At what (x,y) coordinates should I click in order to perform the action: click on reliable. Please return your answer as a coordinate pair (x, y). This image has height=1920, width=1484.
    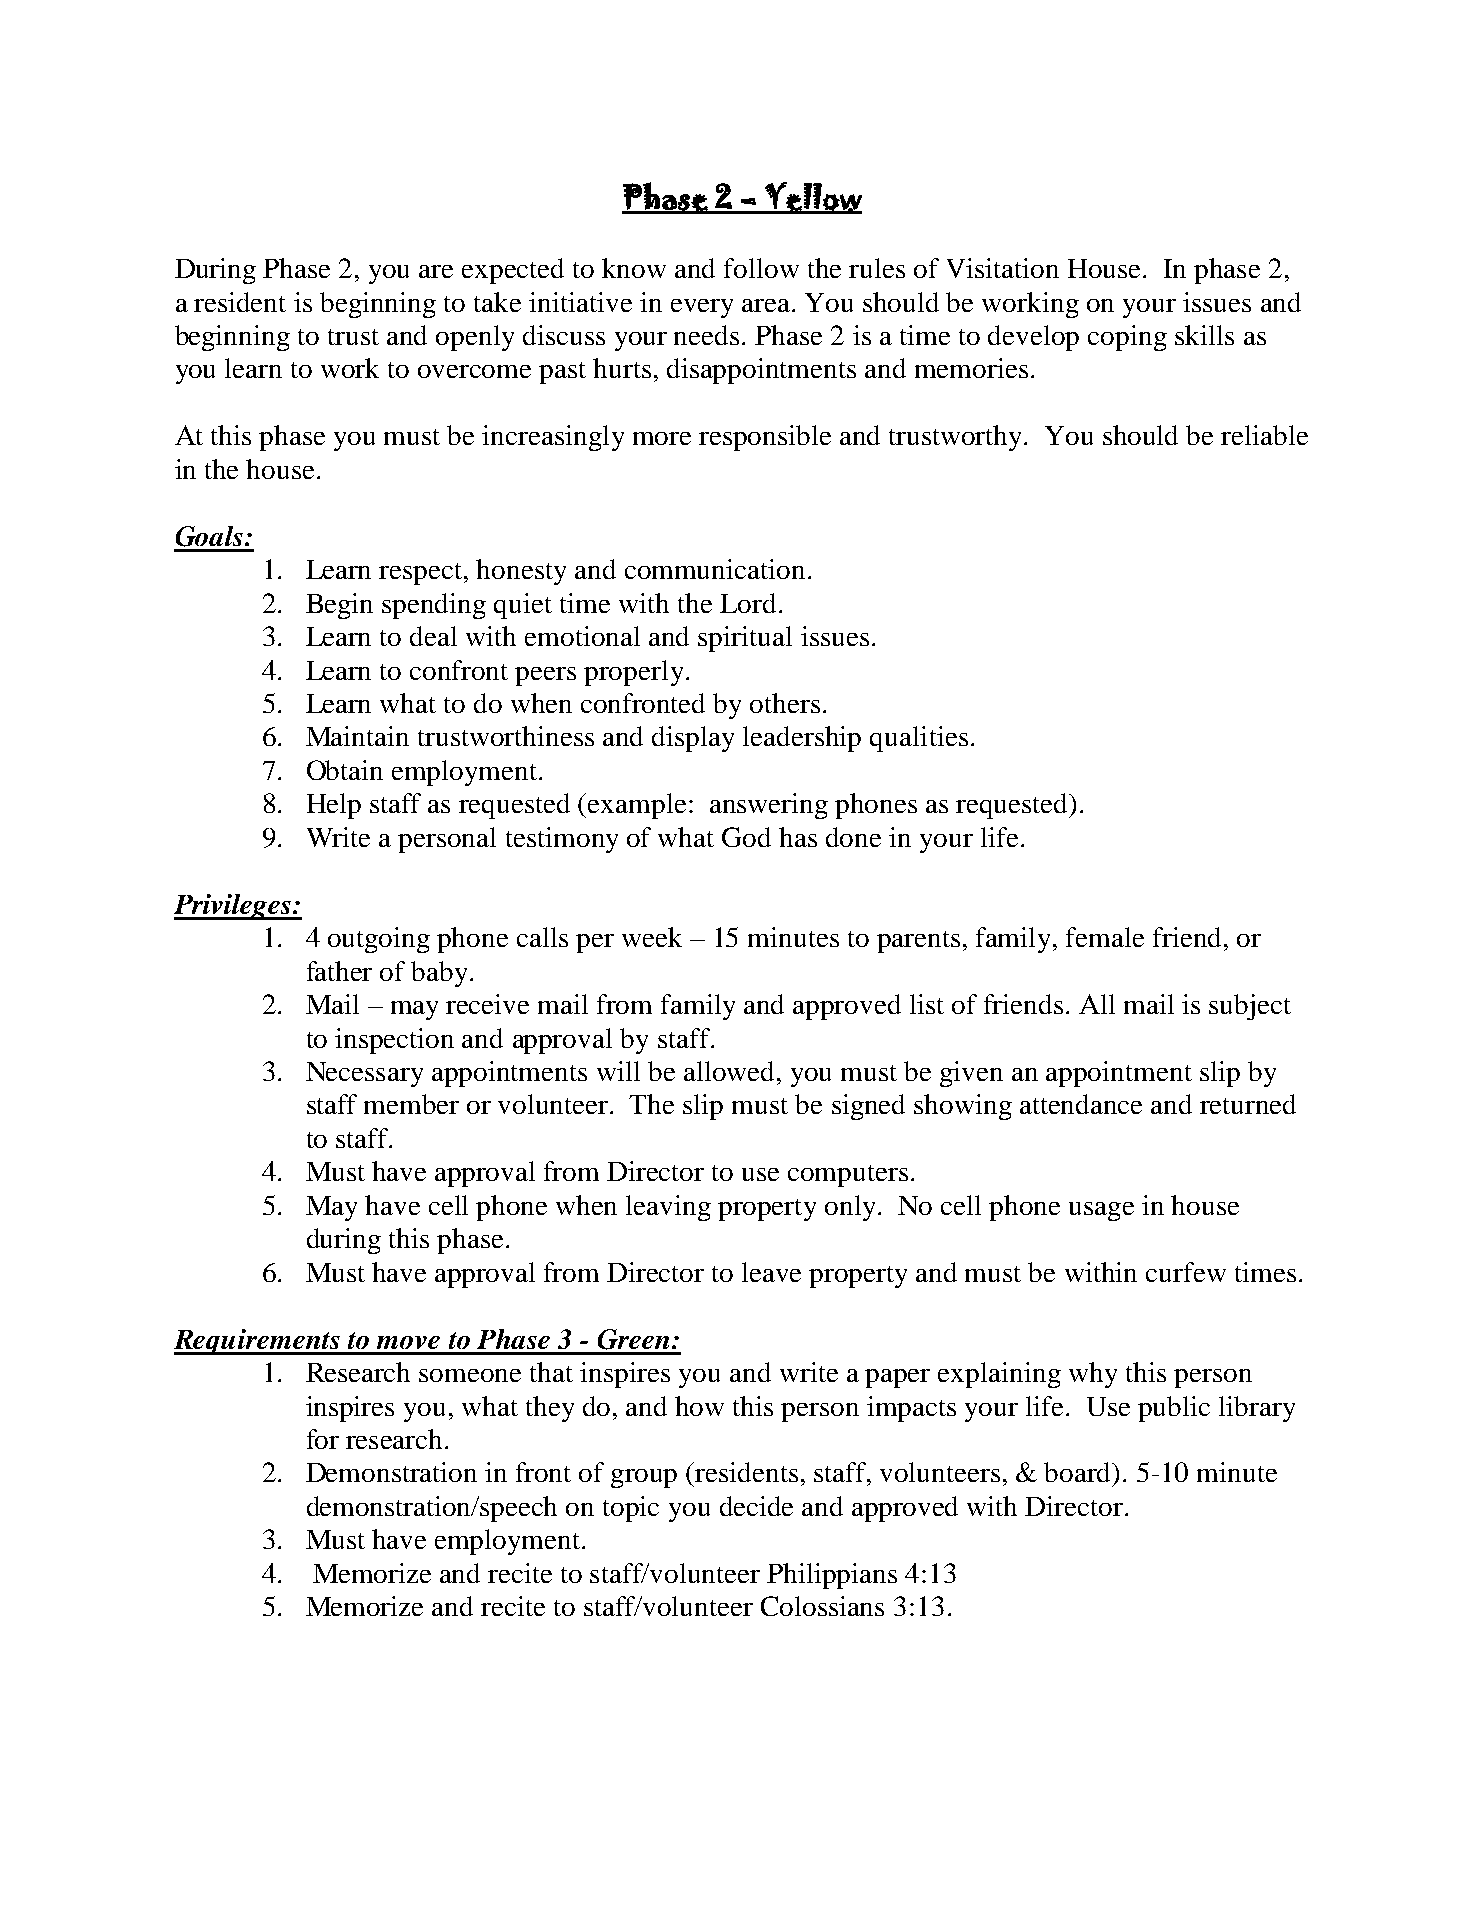
    Looking at the image, I should click on (1264, 435).
